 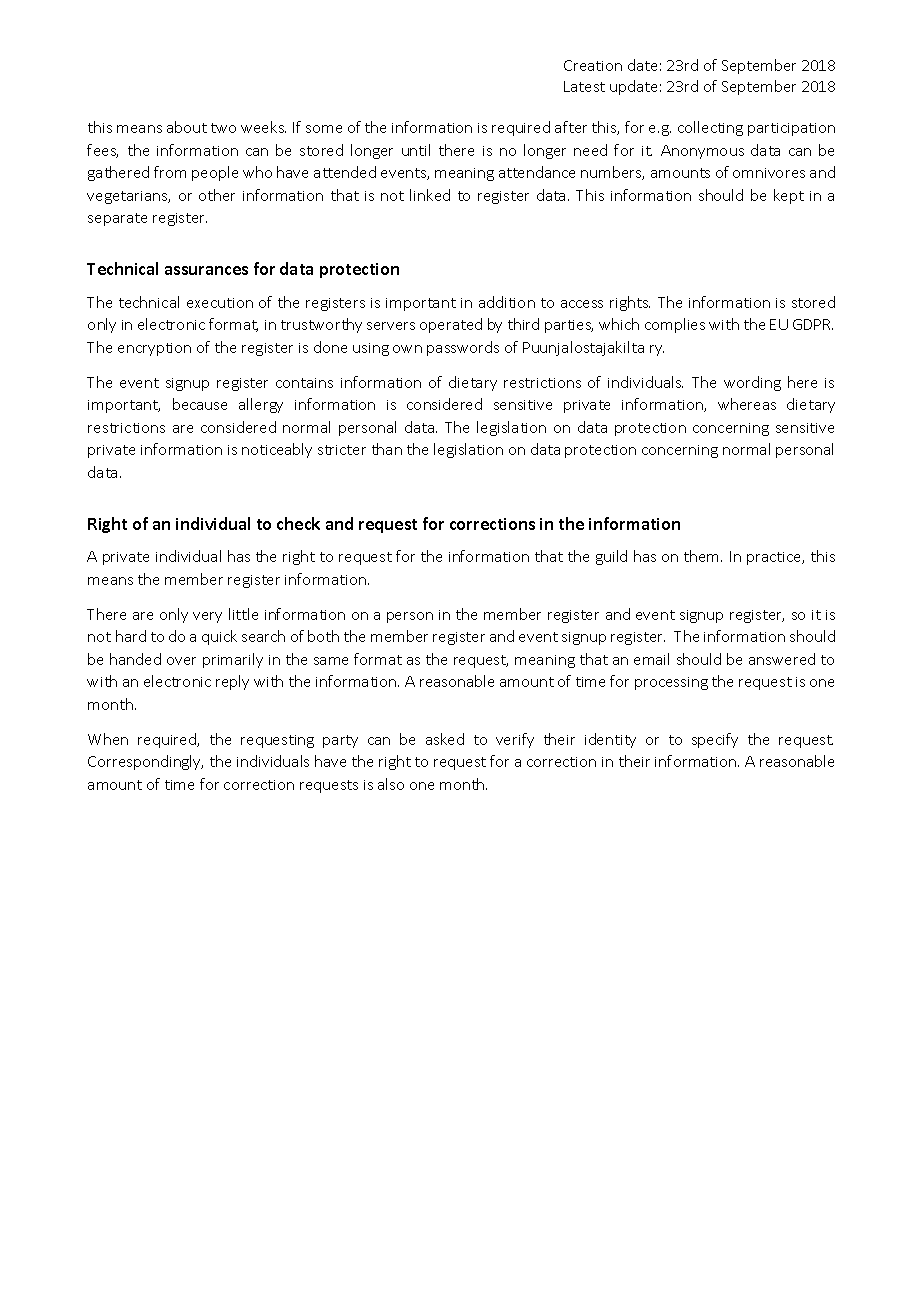 I want to click on addition, so click(x=507, y=302).
